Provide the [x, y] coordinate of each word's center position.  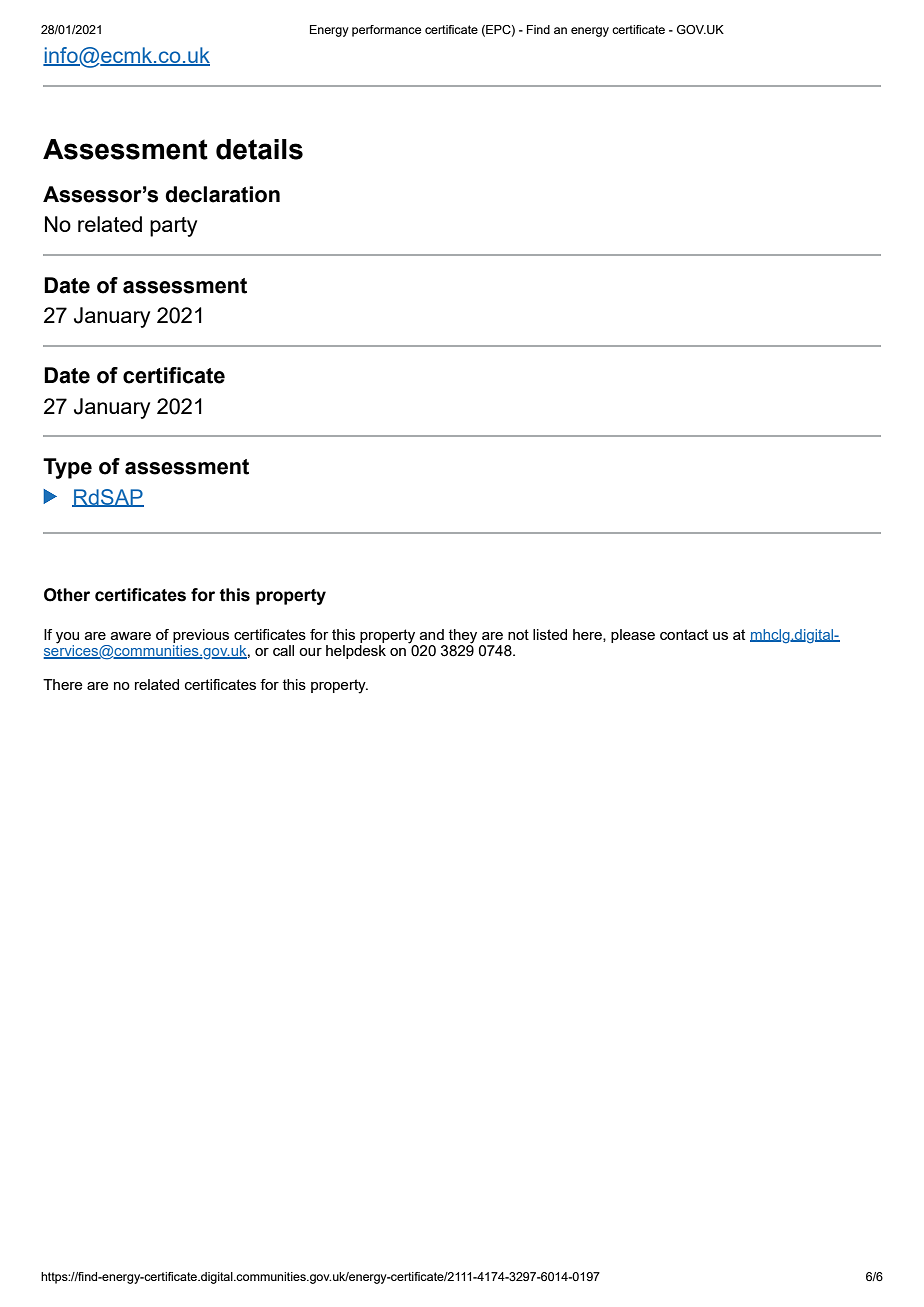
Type [67, 468]
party [173, 227]
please [633, 636]
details [259, 149]
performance [386, 31]
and [432, 634]
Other [67, 595]
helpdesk [356, 650]
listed [550, 634]
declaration [222, 194]
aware [131, 636]
